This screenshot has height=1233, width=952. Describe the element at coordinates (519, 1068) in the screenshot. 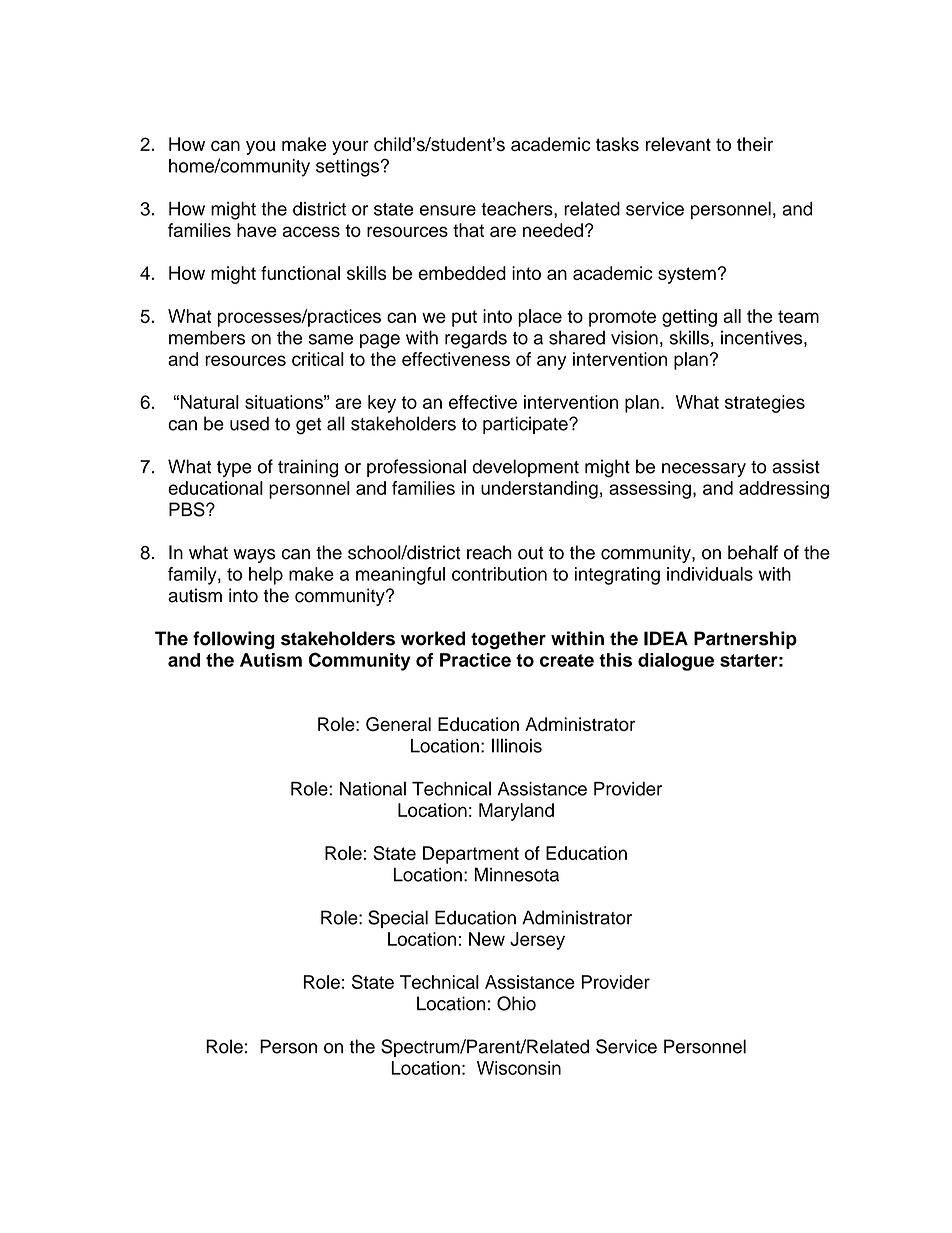

I see `Wisconsin` at that location.
